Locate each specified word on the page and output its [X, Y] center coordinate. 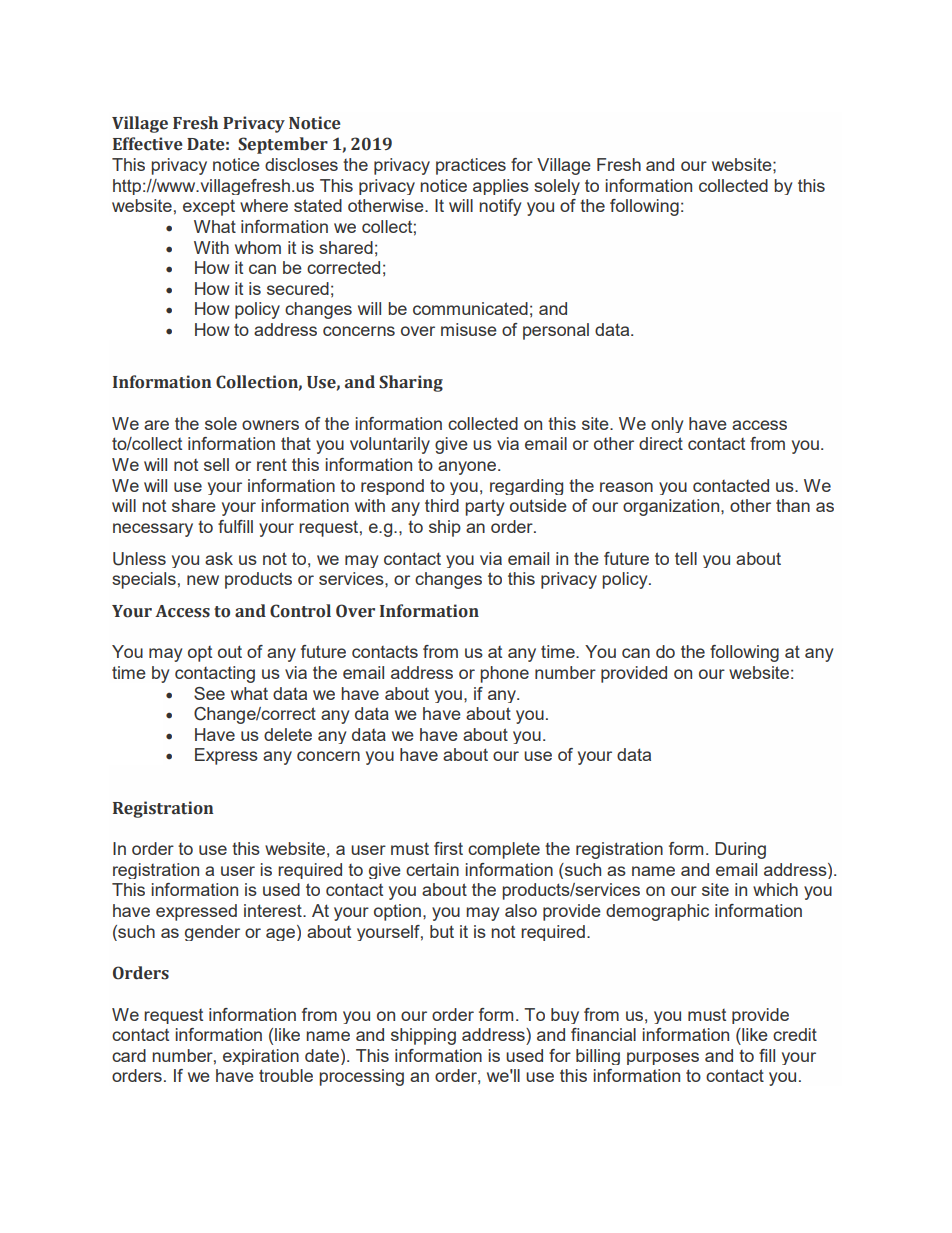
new [203, 580]
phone [504, 674]
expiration [261, 1057]
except [209, 207]
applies [501, 187]
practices [471, 166]
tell [686, 558]
